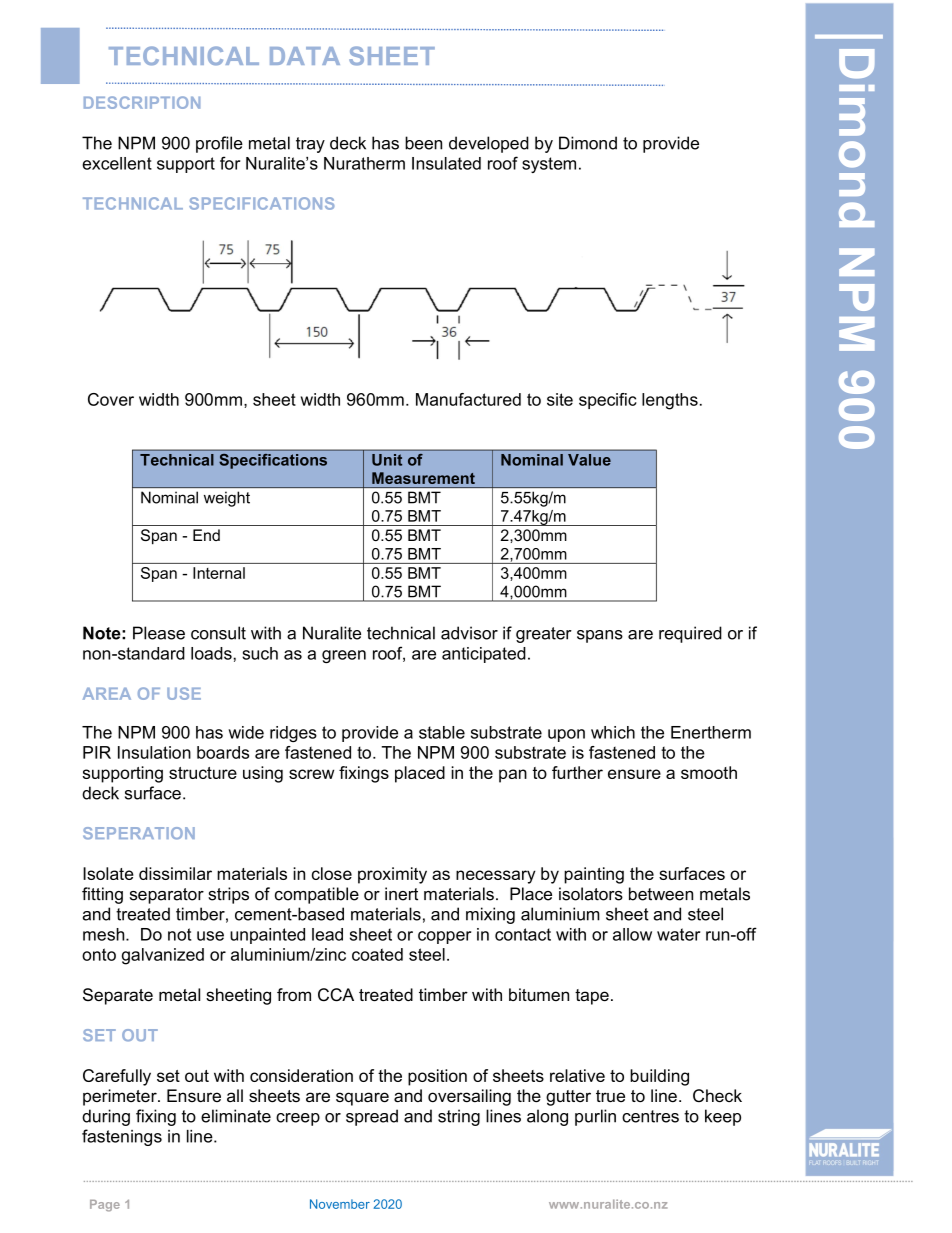 This screenshot has height=1233, width=952. What do you see at coordinates (549, 165) in the screenshot?
I see `system` at bounding box center [549, 165].
